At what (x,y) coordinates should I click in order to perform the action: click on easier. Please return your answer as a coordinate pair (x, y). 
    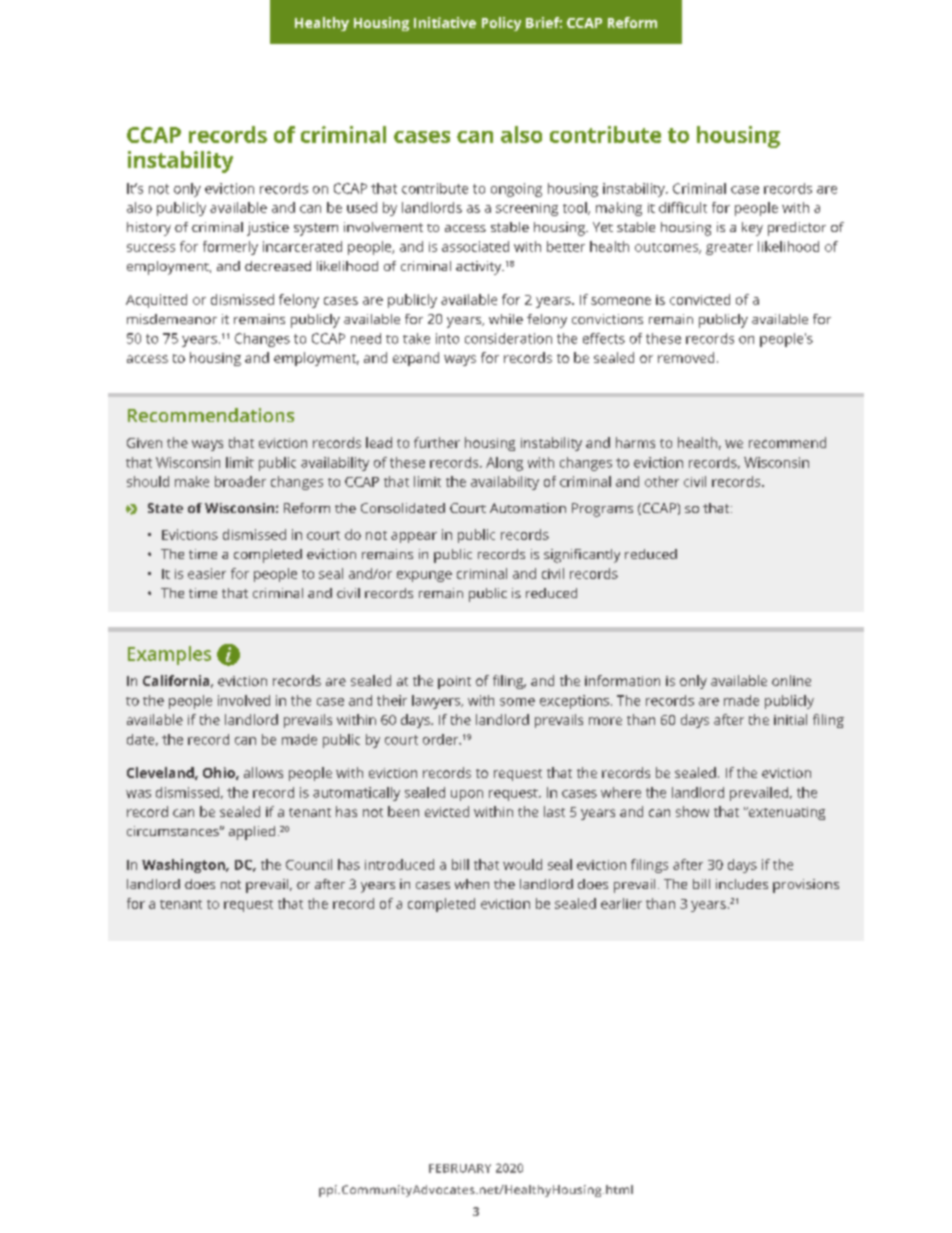
    Looking at the image, I should click on (207, 573).
